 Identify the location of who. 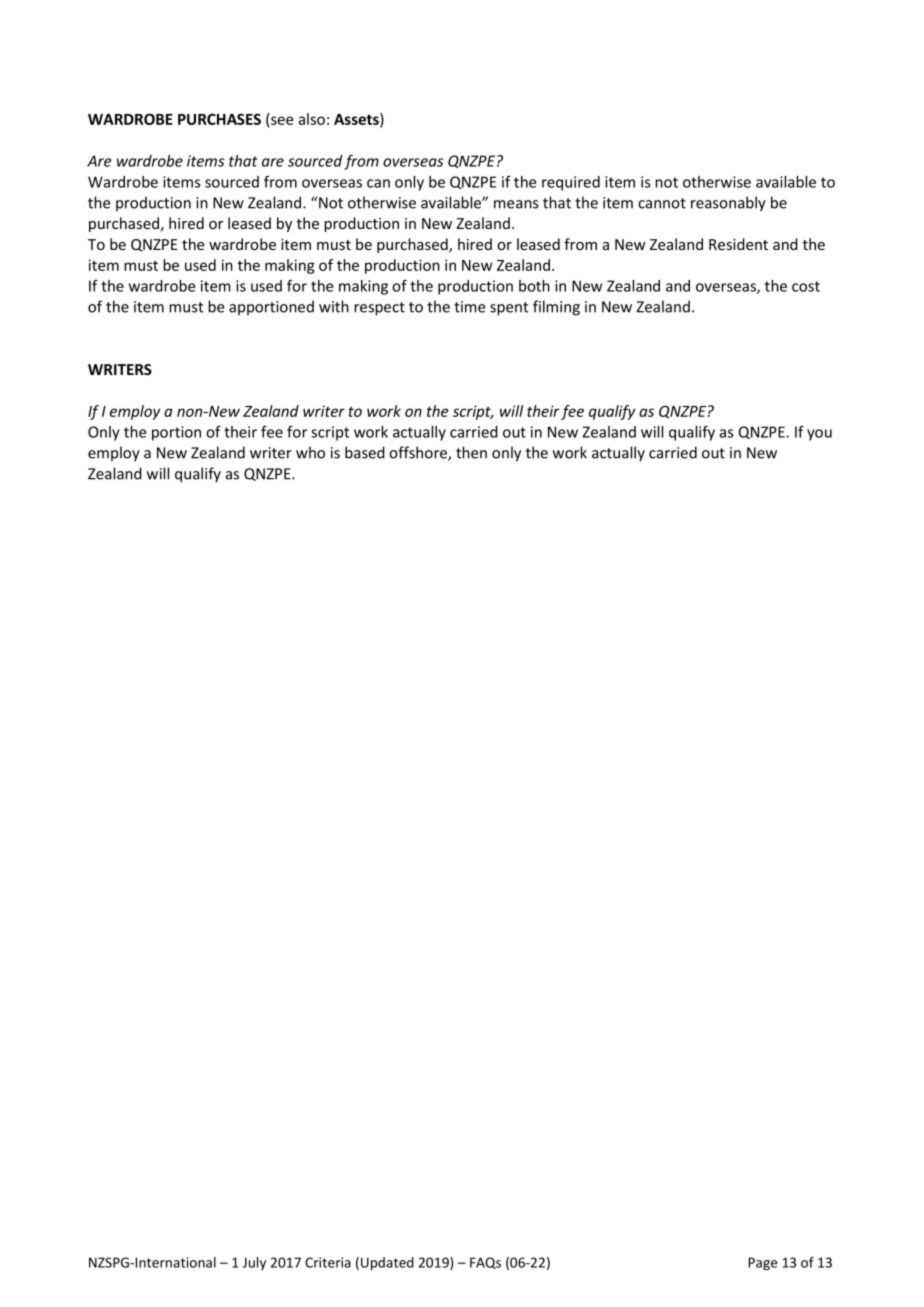
(310, 452).
